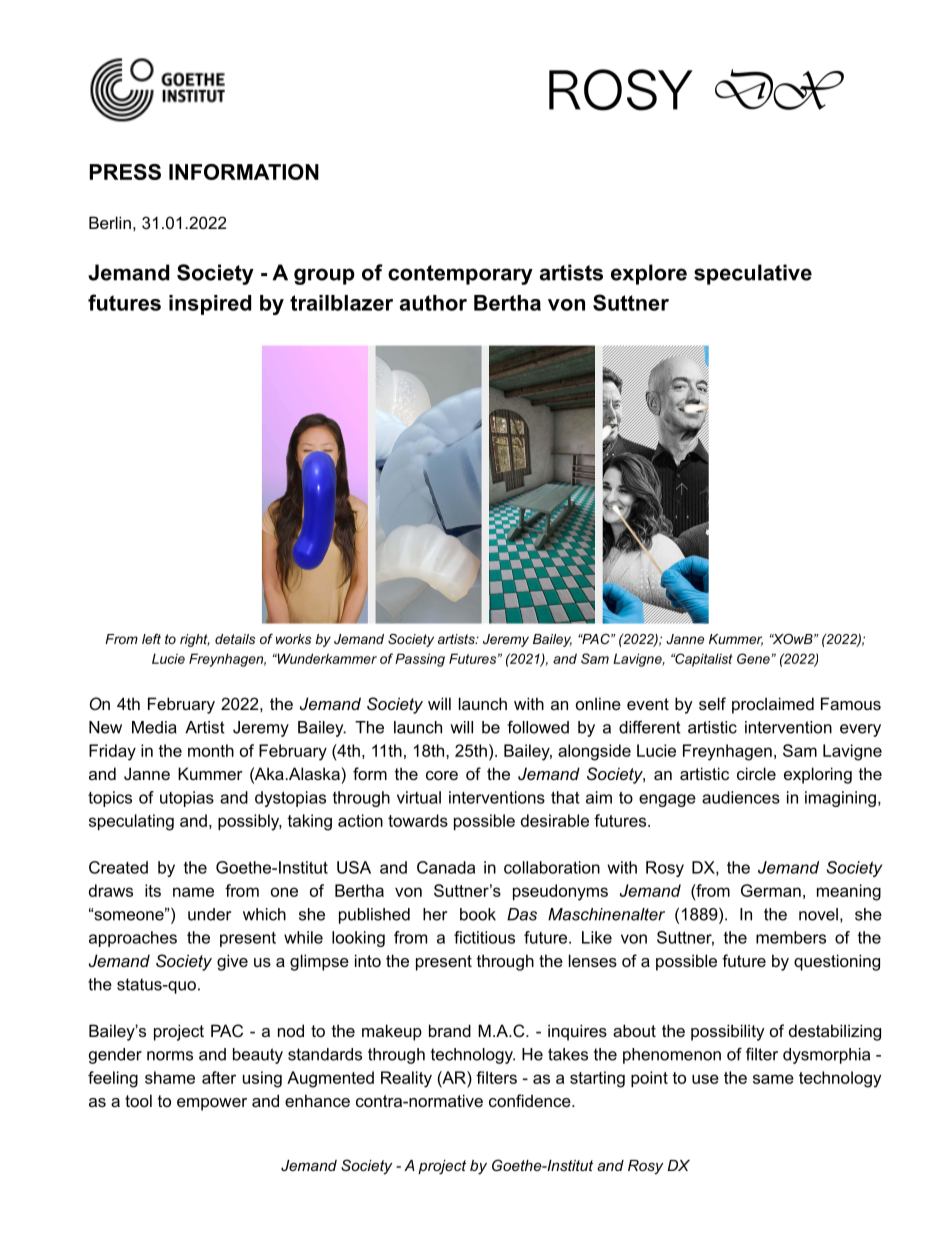 Image resolution: width=952 pixels, height=1233 pixels. Describe the element at coordinates (771, 890) in the screenshot. I see `German` at that location.
